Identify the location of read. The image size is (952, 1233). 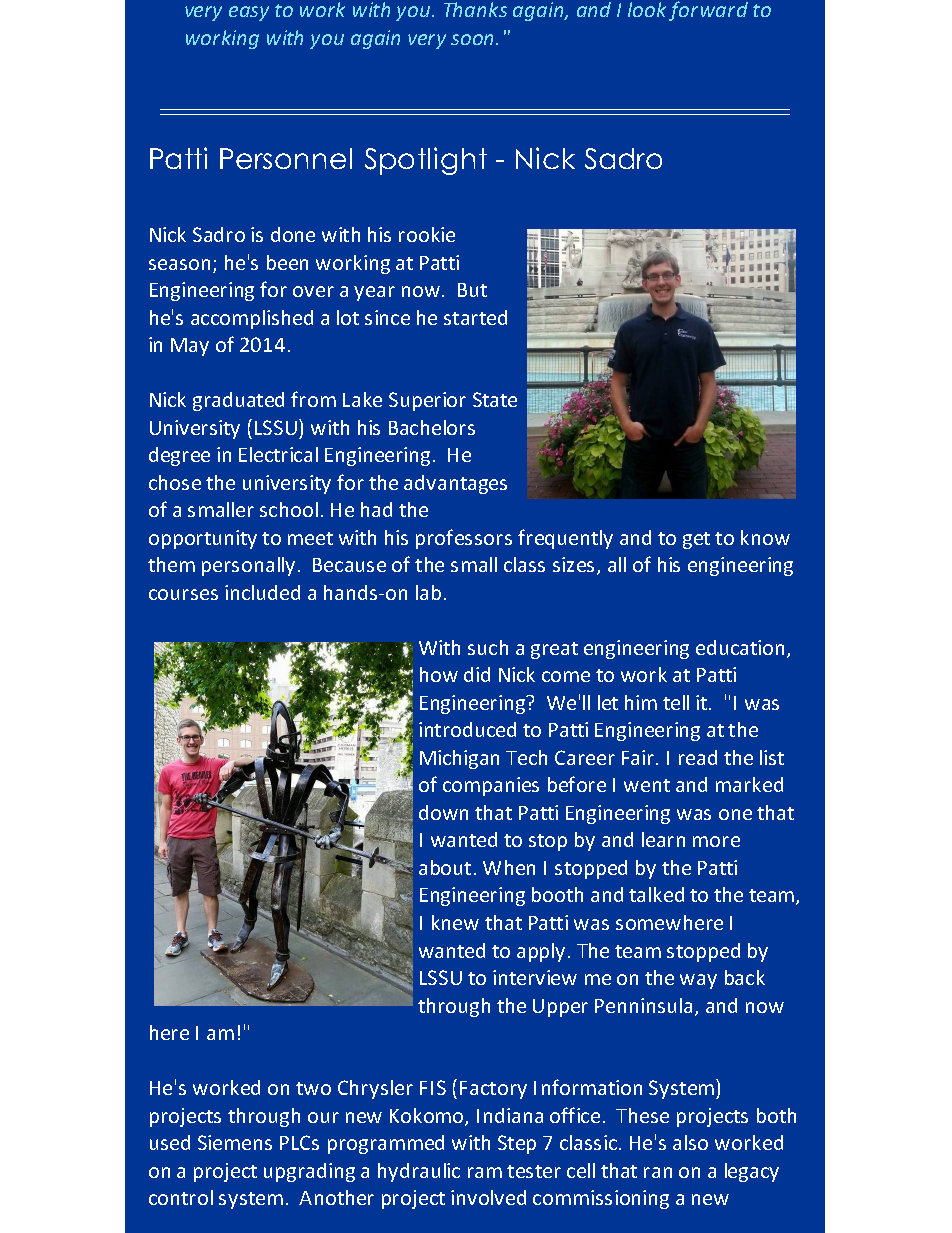
(698, 757).
